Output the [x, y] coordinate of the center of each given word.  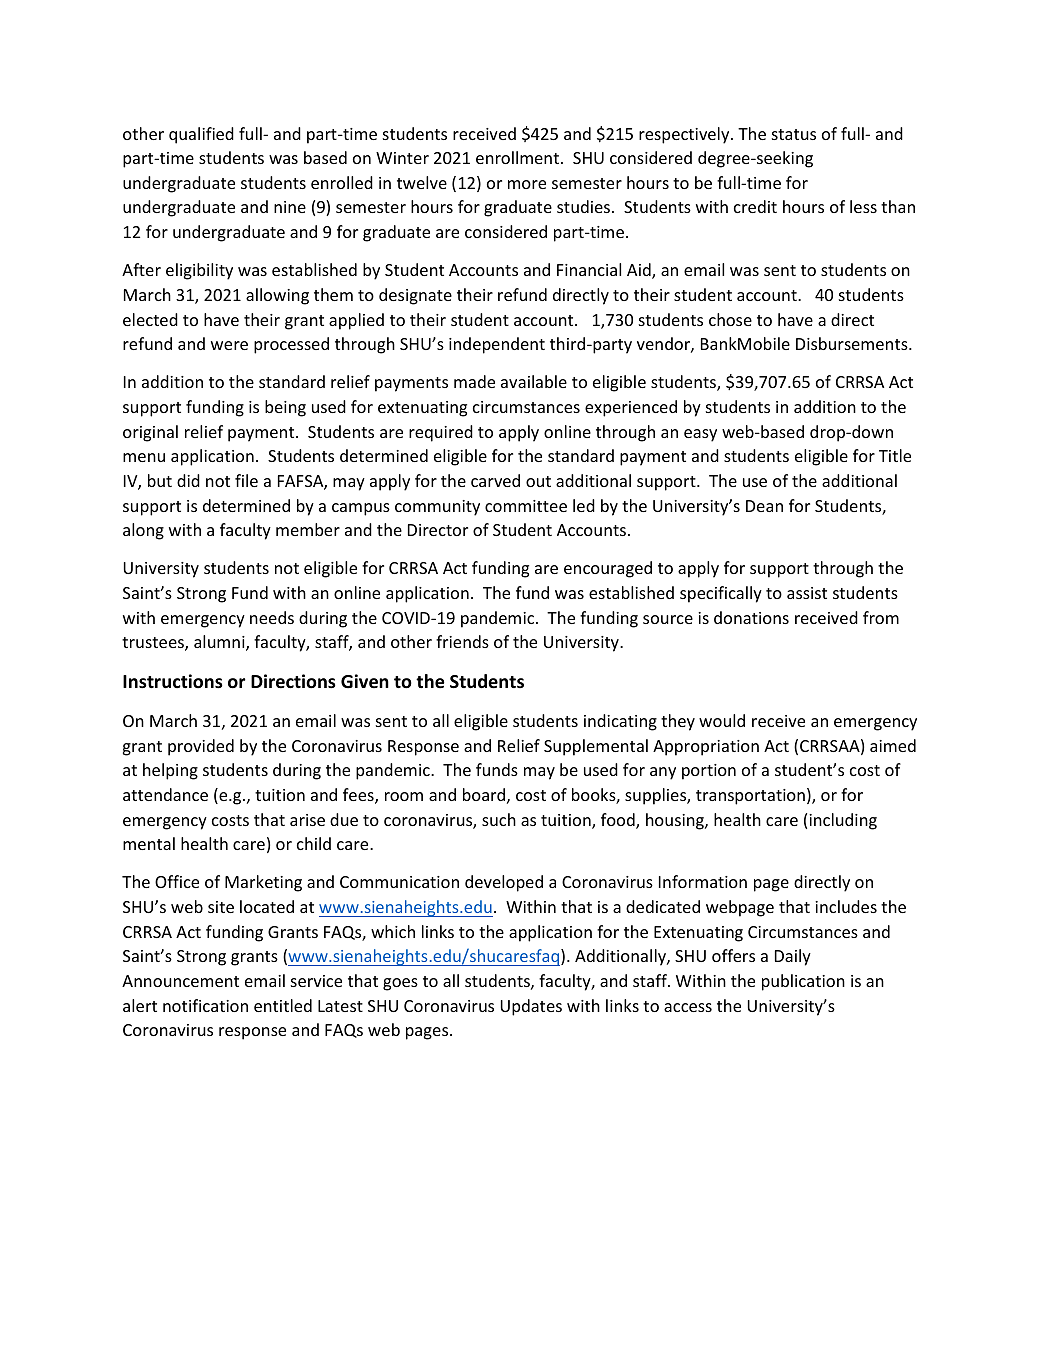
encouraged [608, 569]
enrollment [517, 157]
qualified [201, 135]
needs [272, 617]
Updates [531, 1007]
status [794, 134]
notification [205, 1005]
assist [807, 593]
